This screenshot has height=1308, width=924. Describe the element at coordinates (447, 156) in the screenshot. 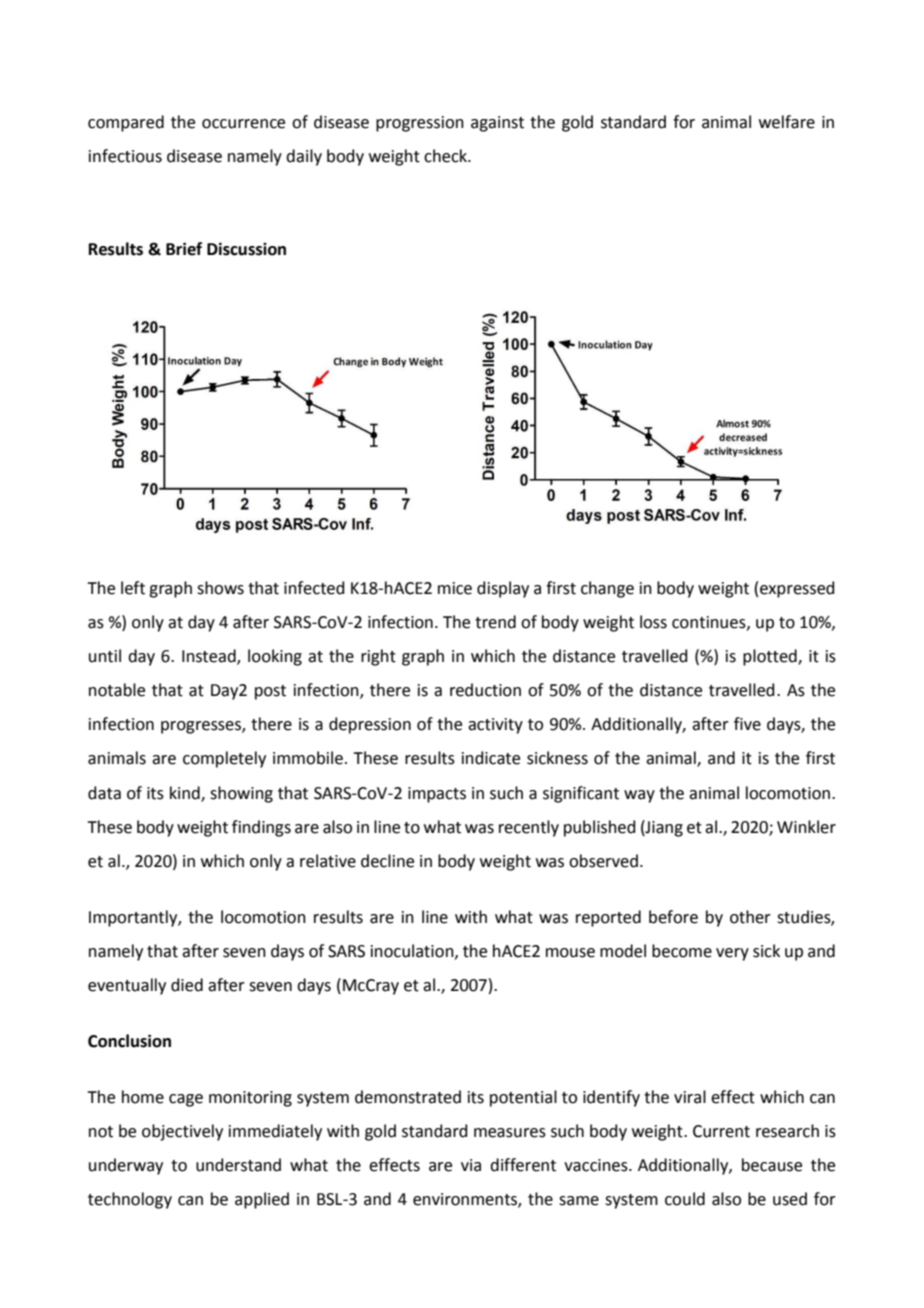

I see `check` at that location.
